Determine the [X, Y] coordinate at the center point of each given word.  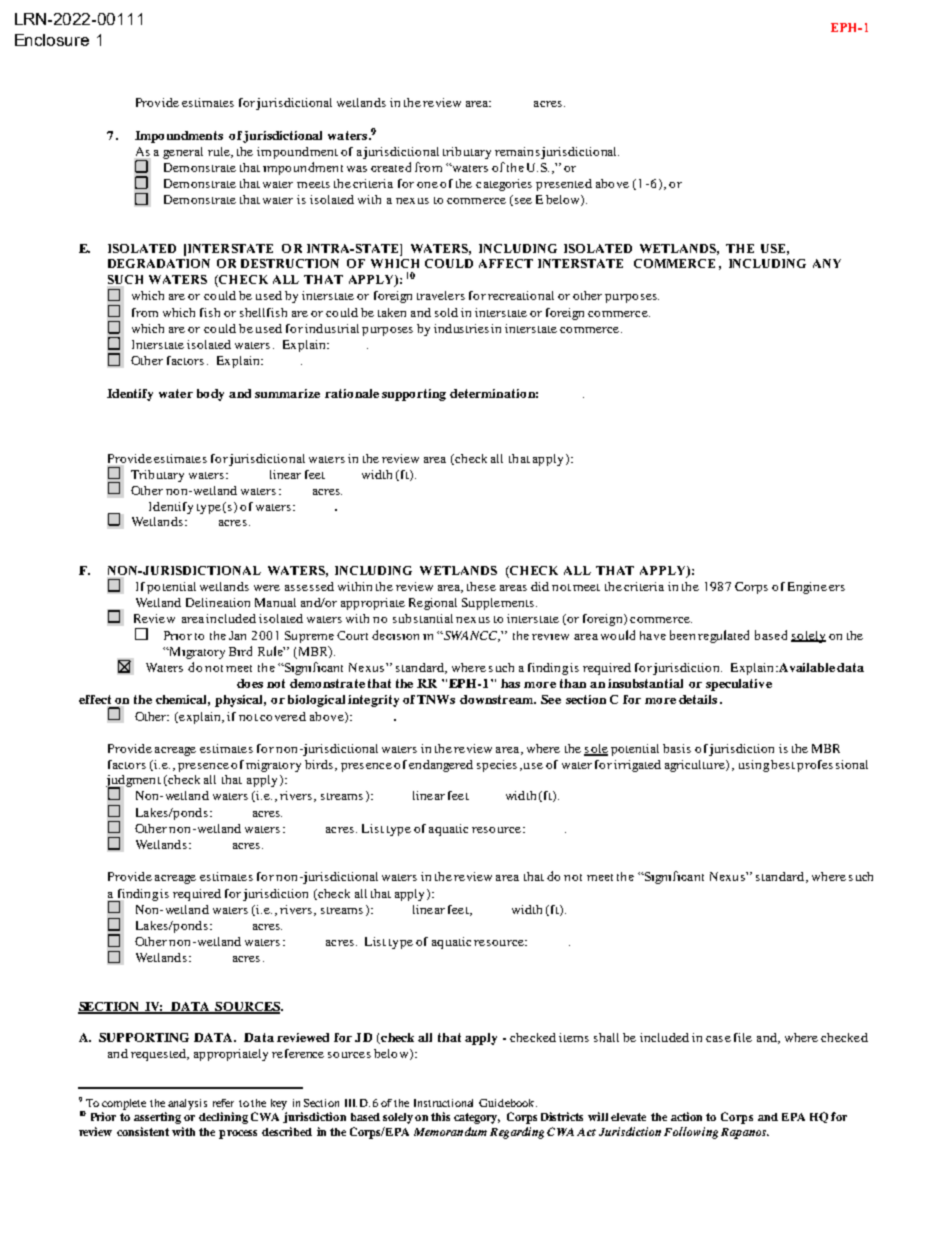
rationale [352, 393]
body [210, 395]
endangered [441, 766]
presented [564, 185]
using [754, 766]
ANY [827, 263]
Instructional [443, 1103]
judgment [133, 782]
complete [124, 1104]
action [686, 1116]
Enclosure [52, 40]
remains [517, 151]
